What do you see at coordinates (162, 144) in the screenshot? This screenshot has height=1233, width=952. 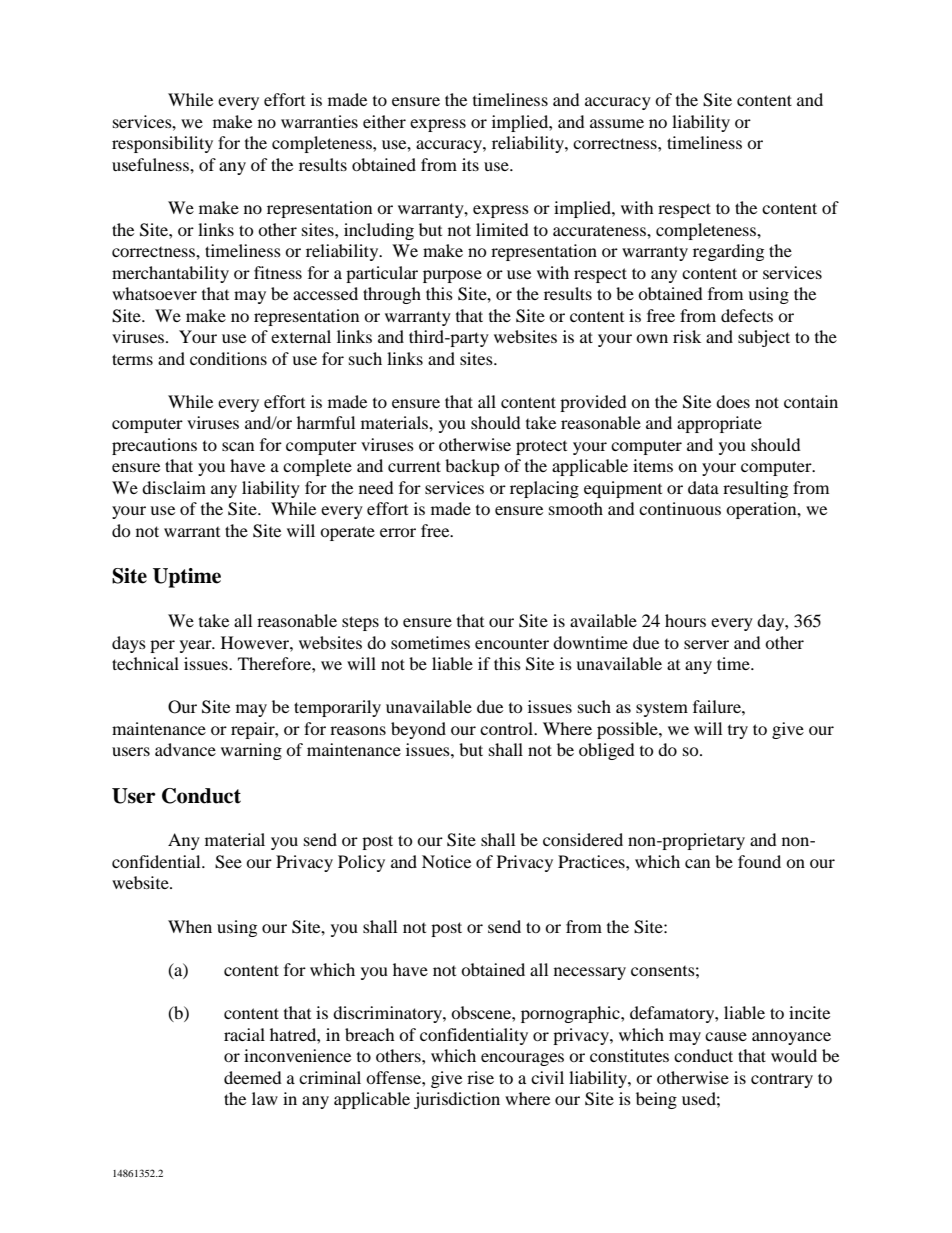 I see `responsibility` at bounding box center [162, 144].
